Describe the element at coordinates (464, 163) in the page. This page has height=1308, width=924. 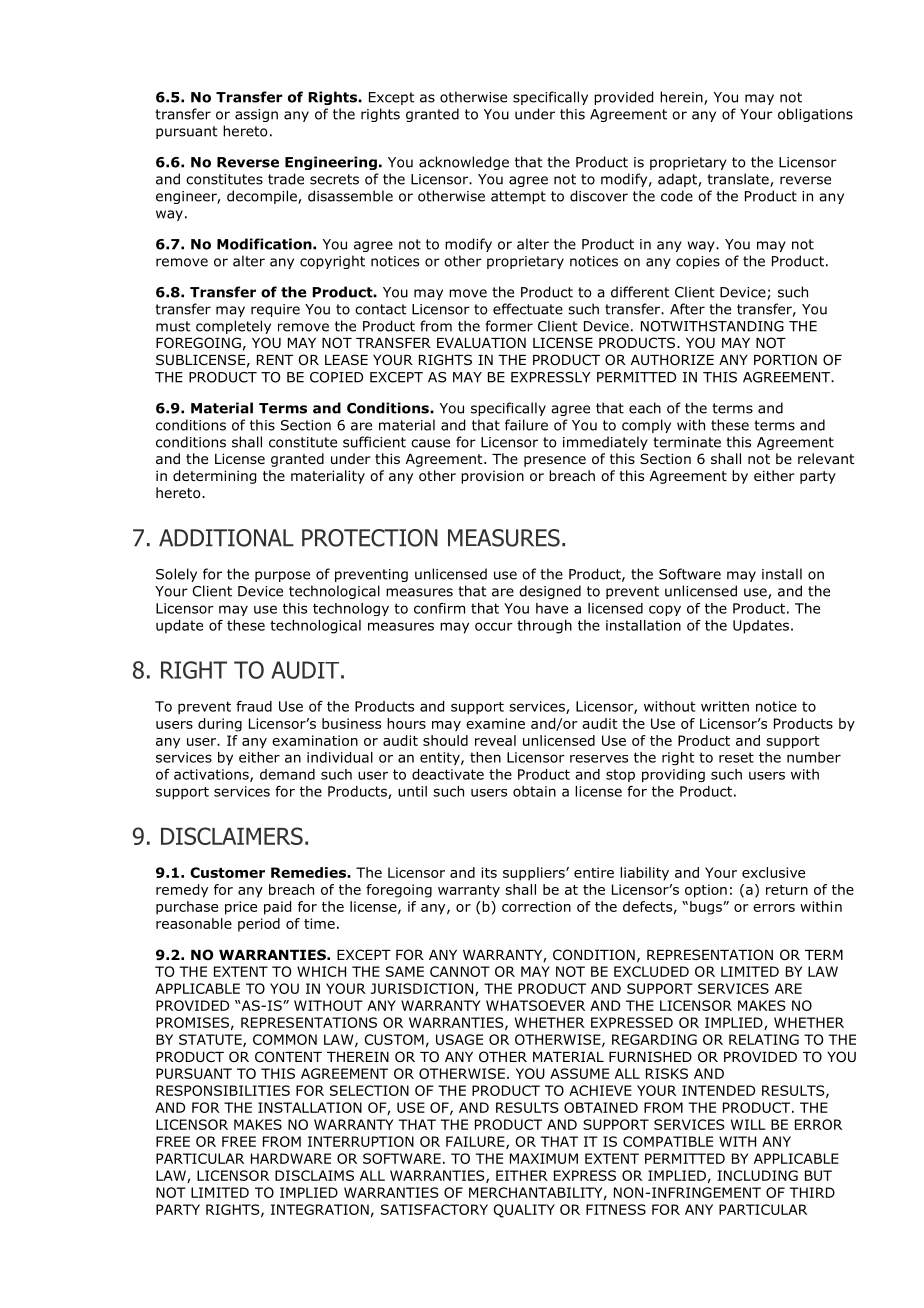
I see `acknowledge` at that location.
